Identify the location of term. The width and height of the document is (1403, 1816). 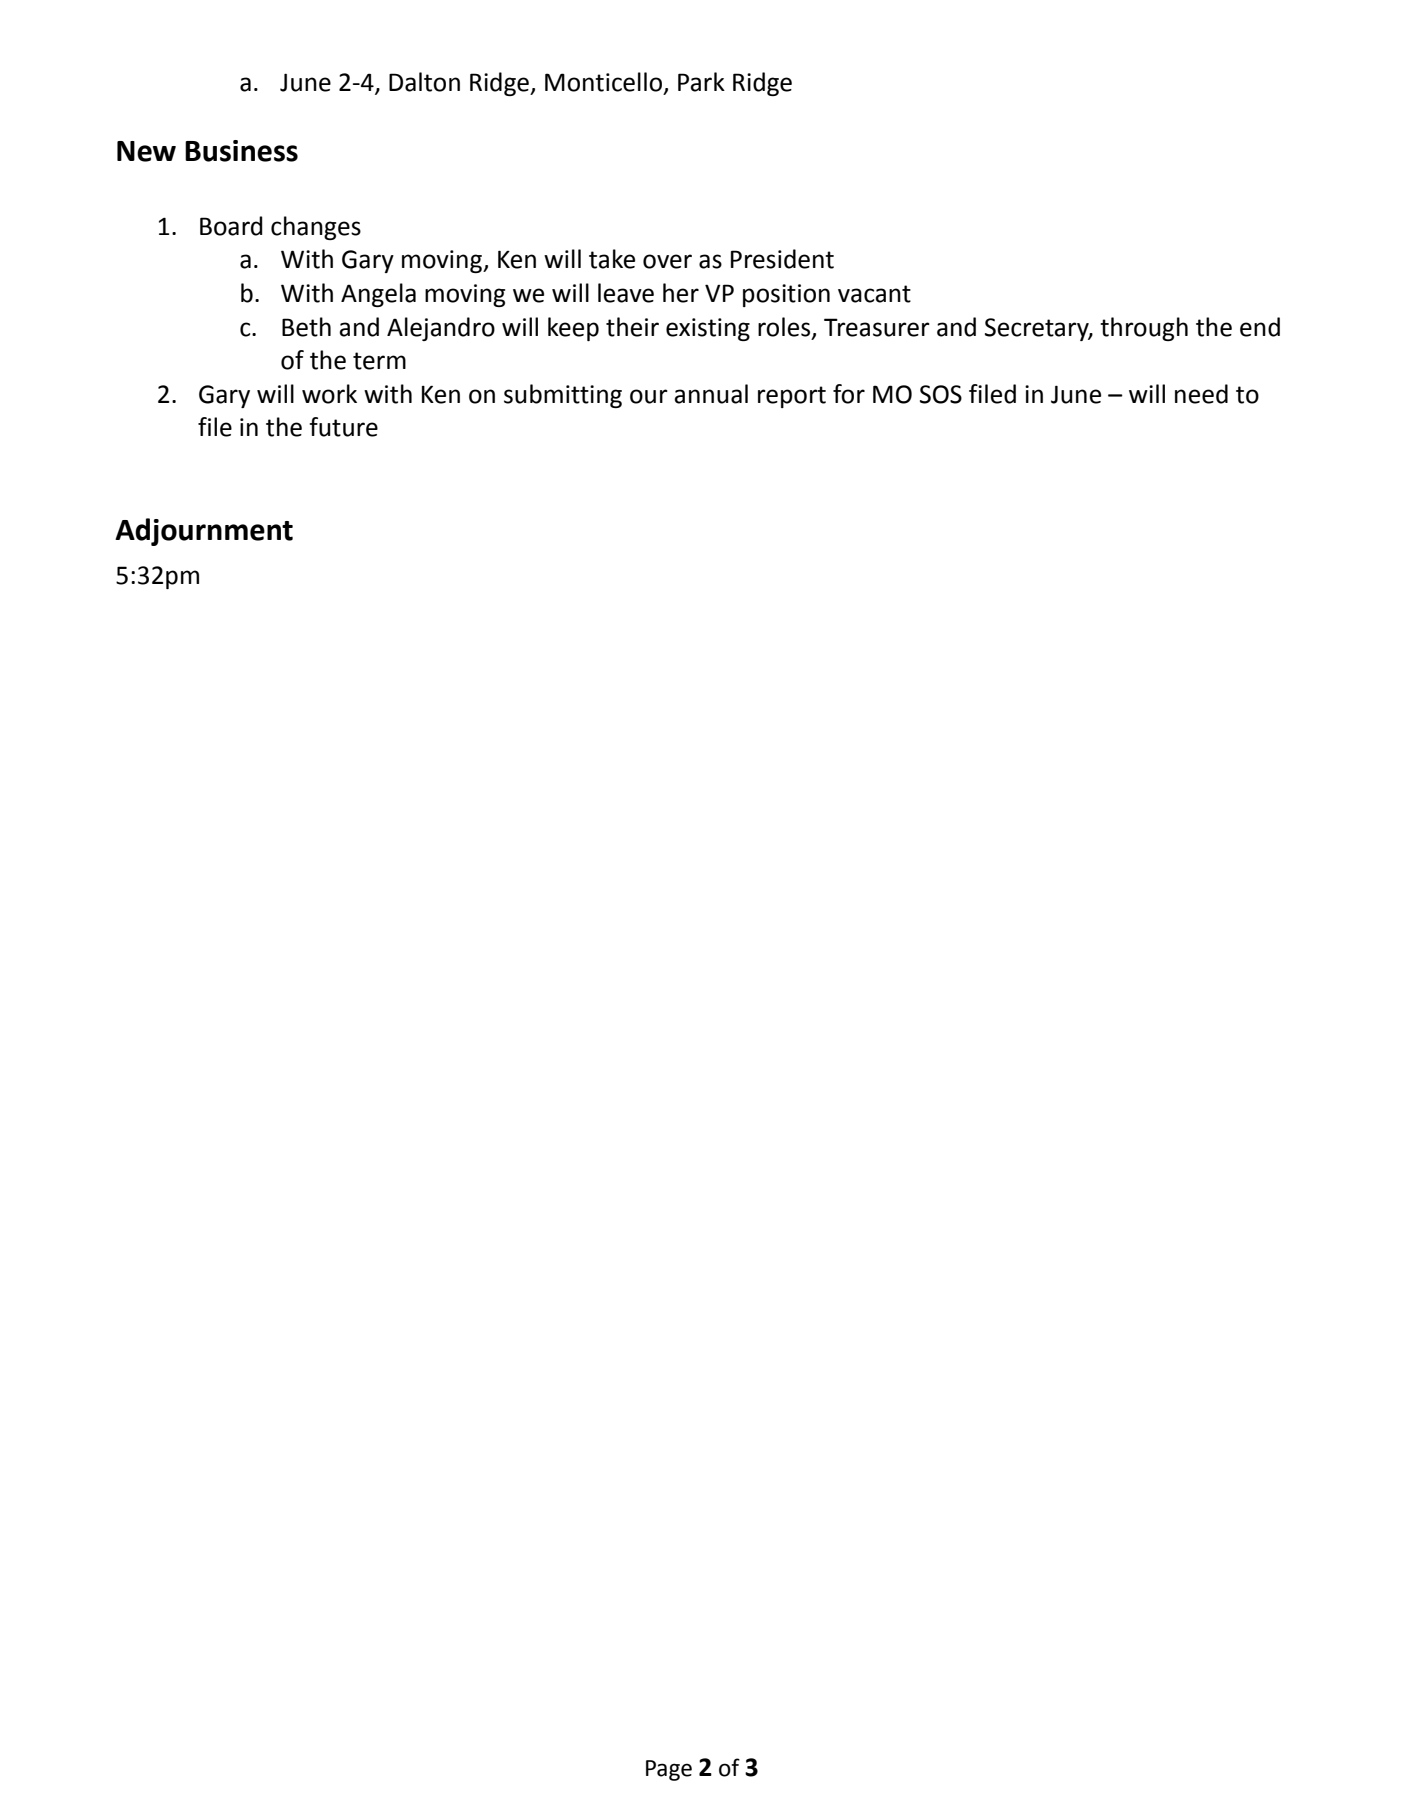
(379, 361).
